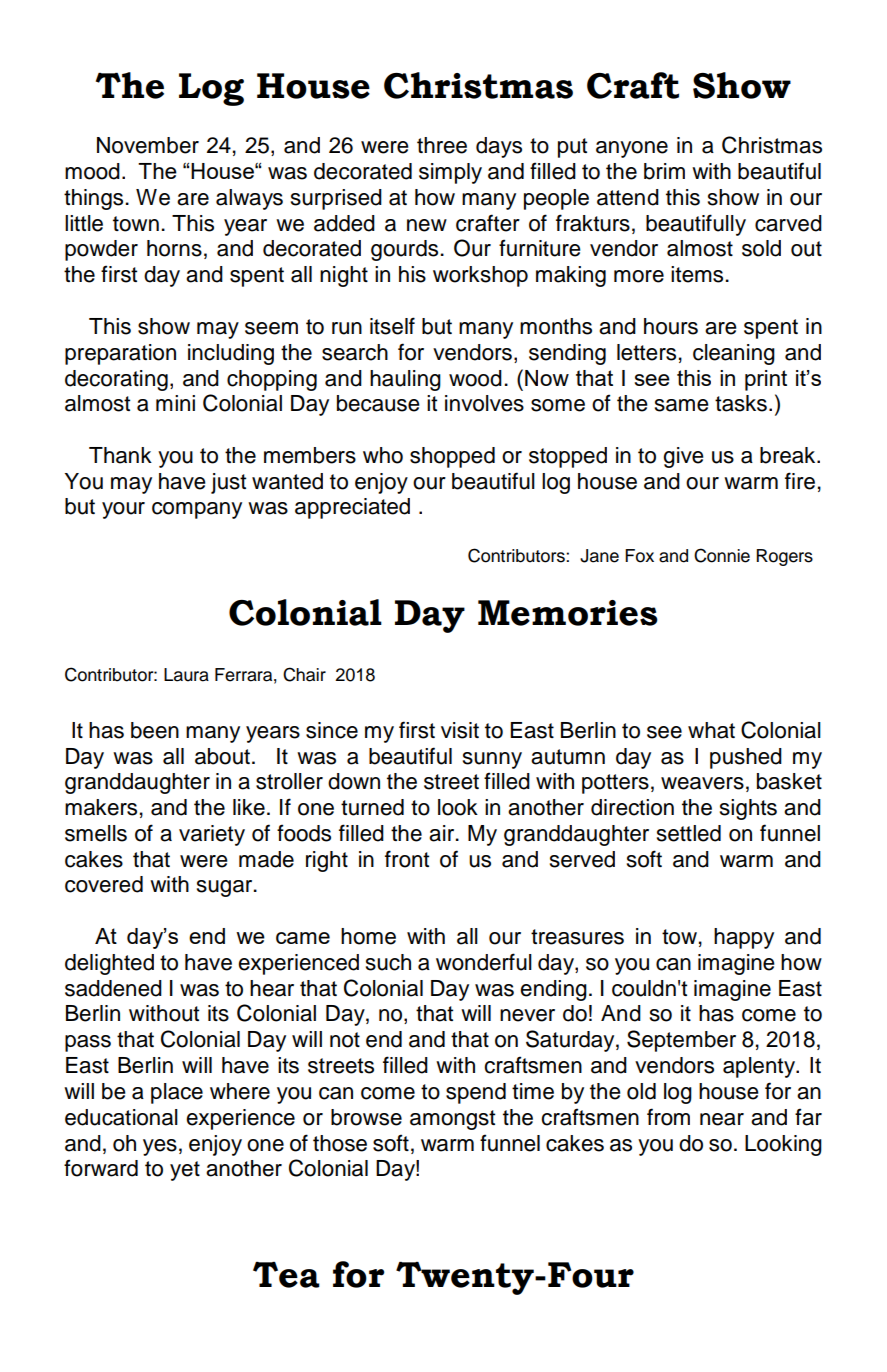 Image resolution: width=887 pixels, height=1372 pixels. What do you see at coordinates (722, 555) in the document?
I see `Connie` at bounding box center [722, 555].
